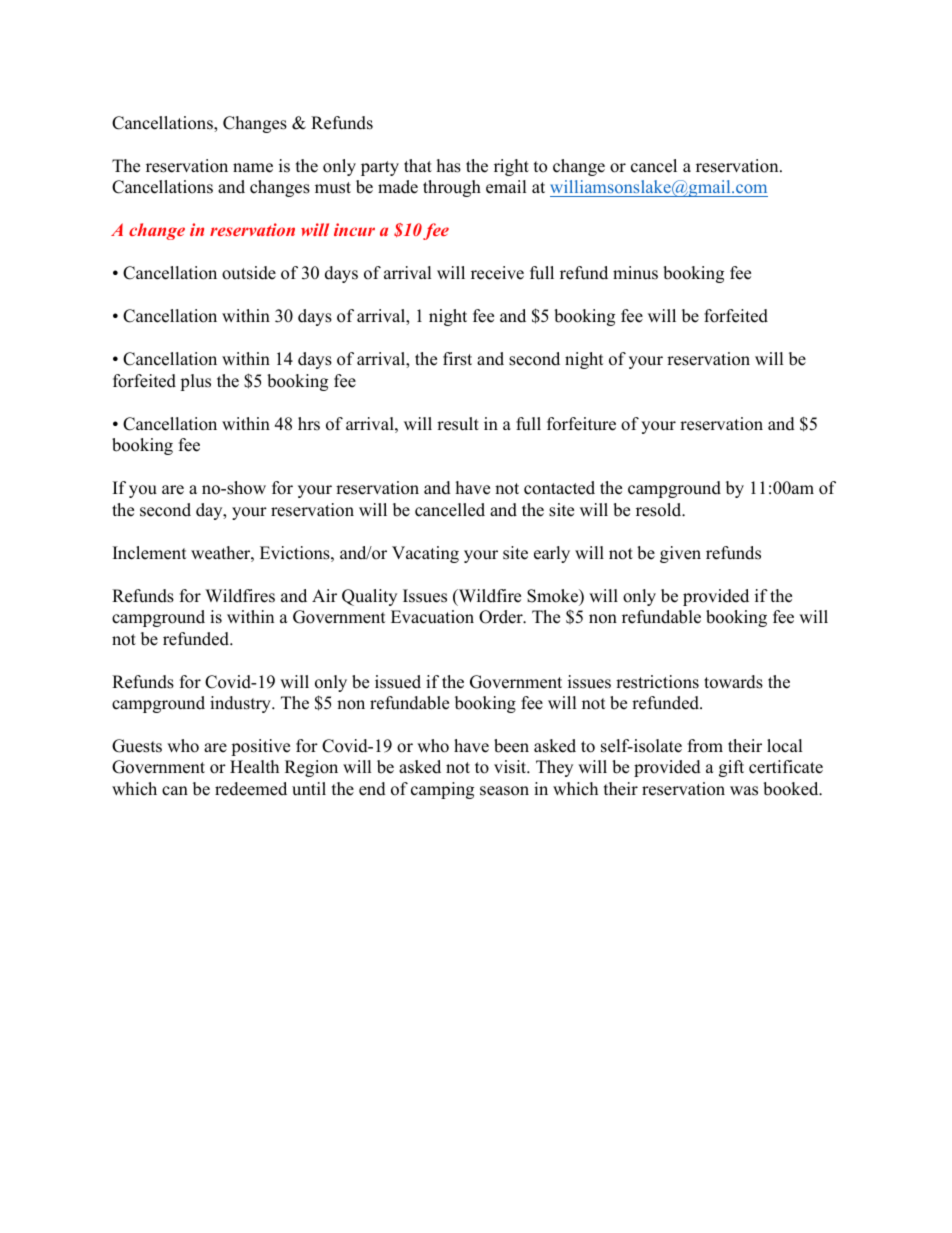 This screenshot has height=1233, width=952. I want to click on minus, so click(635, 273).
